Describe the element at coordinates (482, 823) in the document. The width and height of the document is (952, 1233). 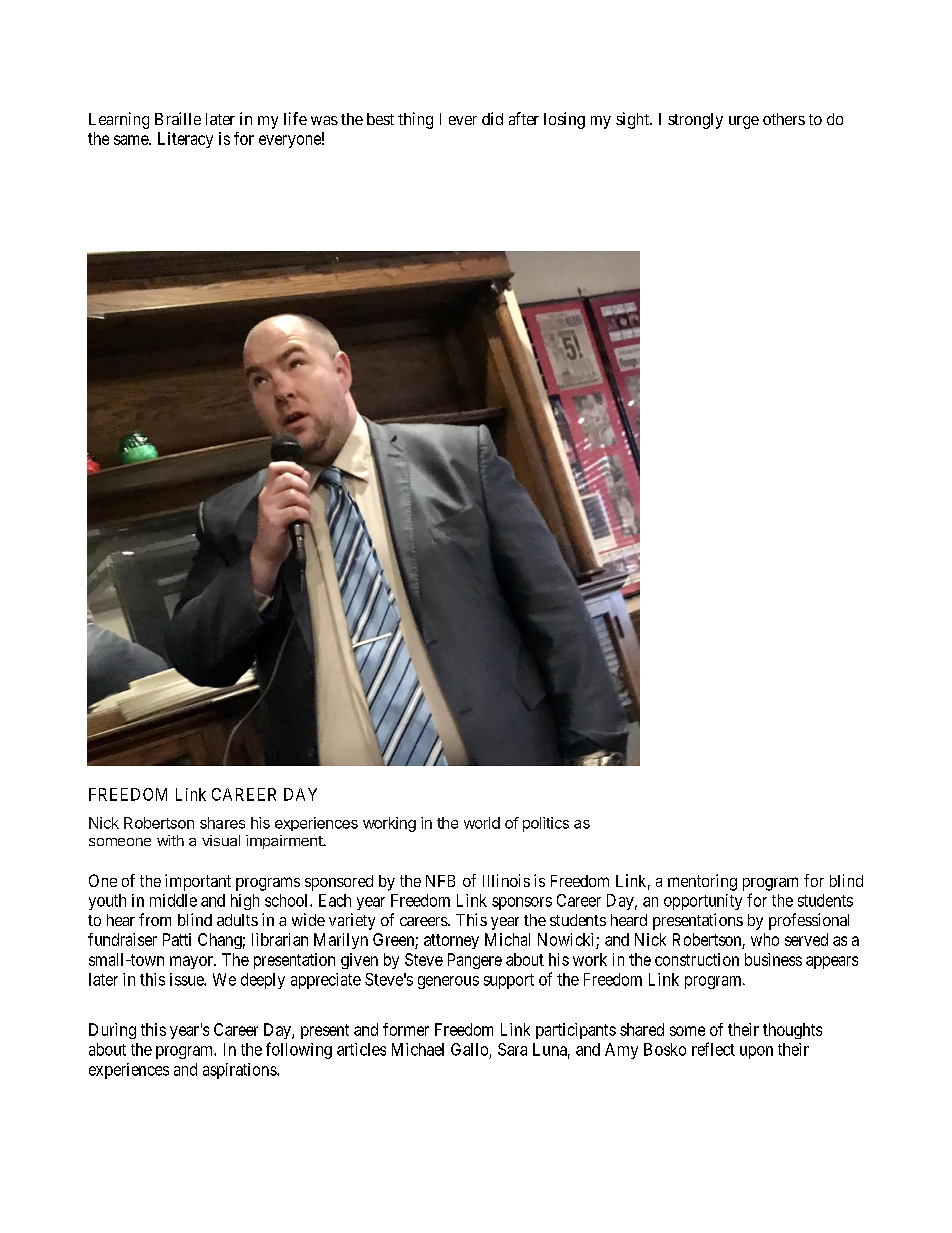
I see `world` at that location.
